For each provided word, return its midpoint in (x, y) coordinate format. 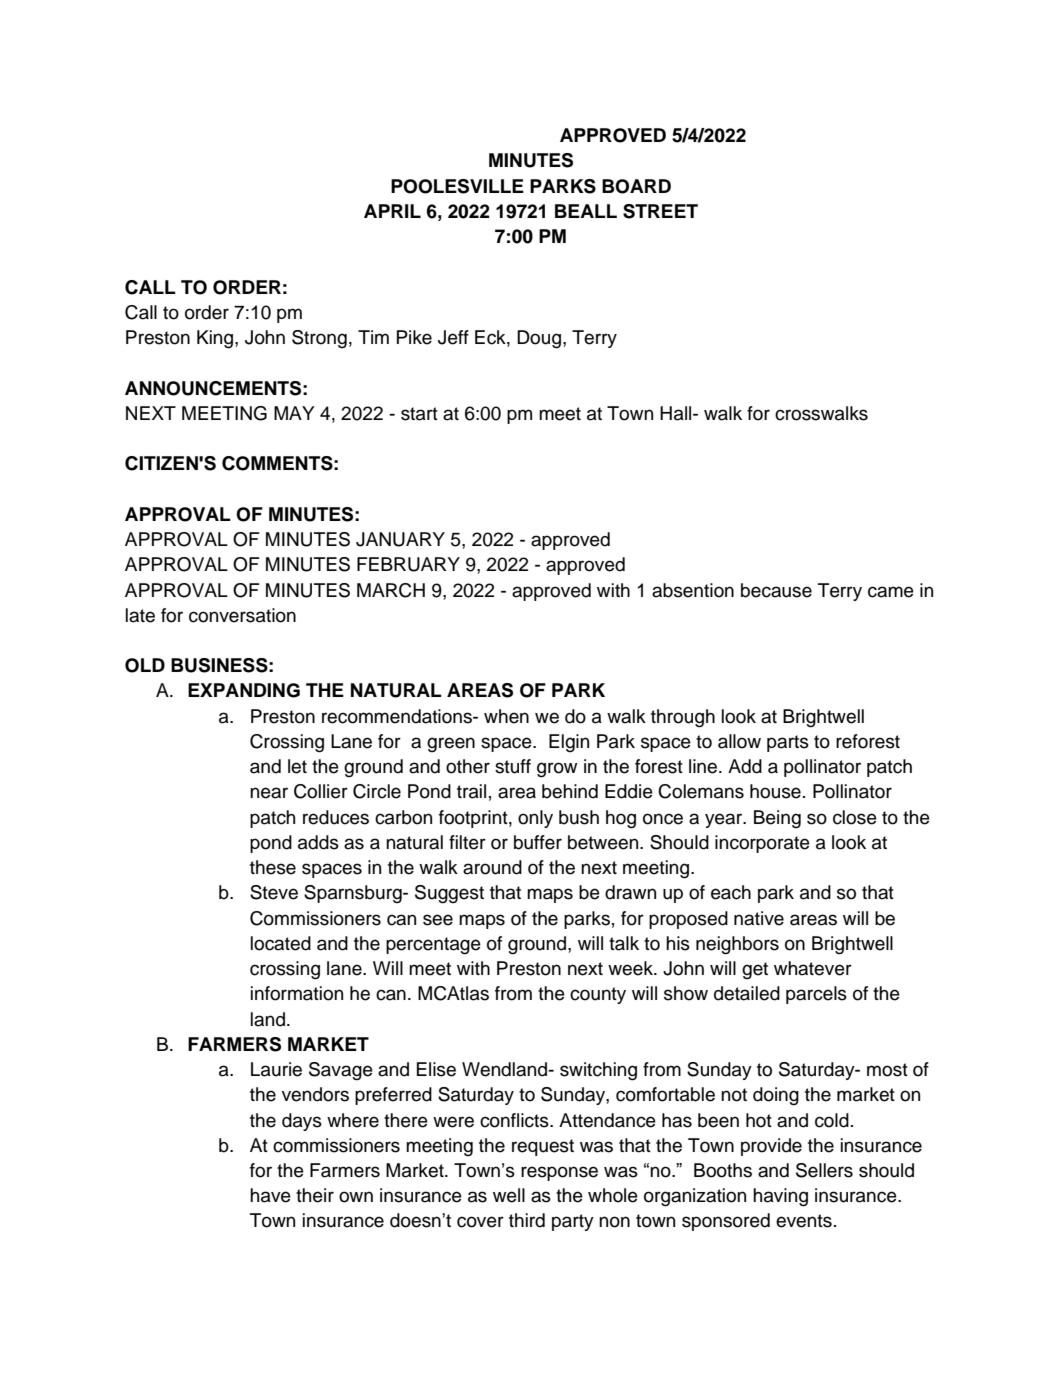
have (270, 1195)
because (776, 590)
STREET (660, 211)
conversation (242, 615)
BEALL (586, 211)
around (492, 867)
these (273, 867)
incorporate (762, 844)
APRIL (392, 211)
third (527, 1220)
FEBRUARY (408, 564)
